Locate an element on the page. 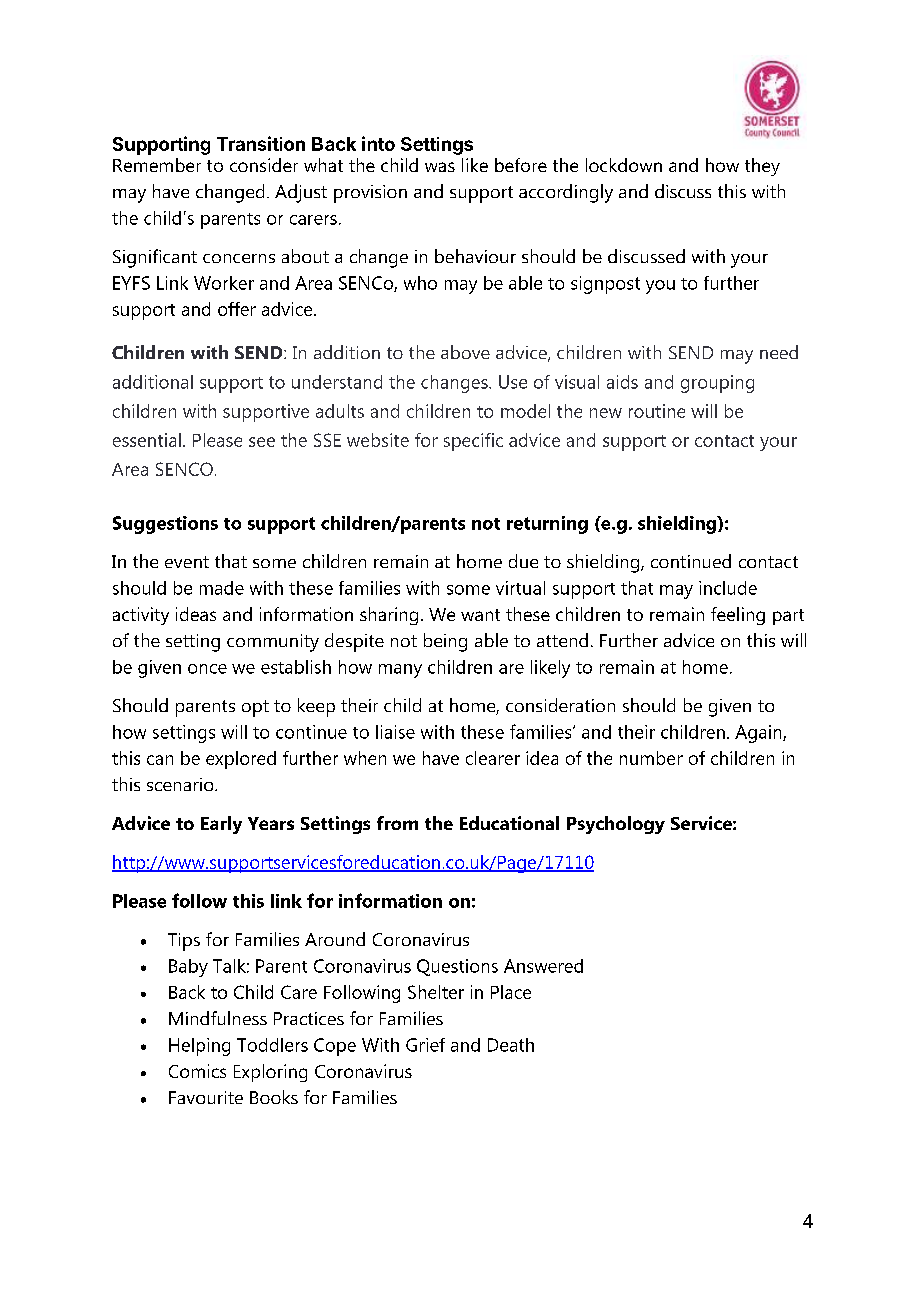  want is located at coordinates (480, 615).
